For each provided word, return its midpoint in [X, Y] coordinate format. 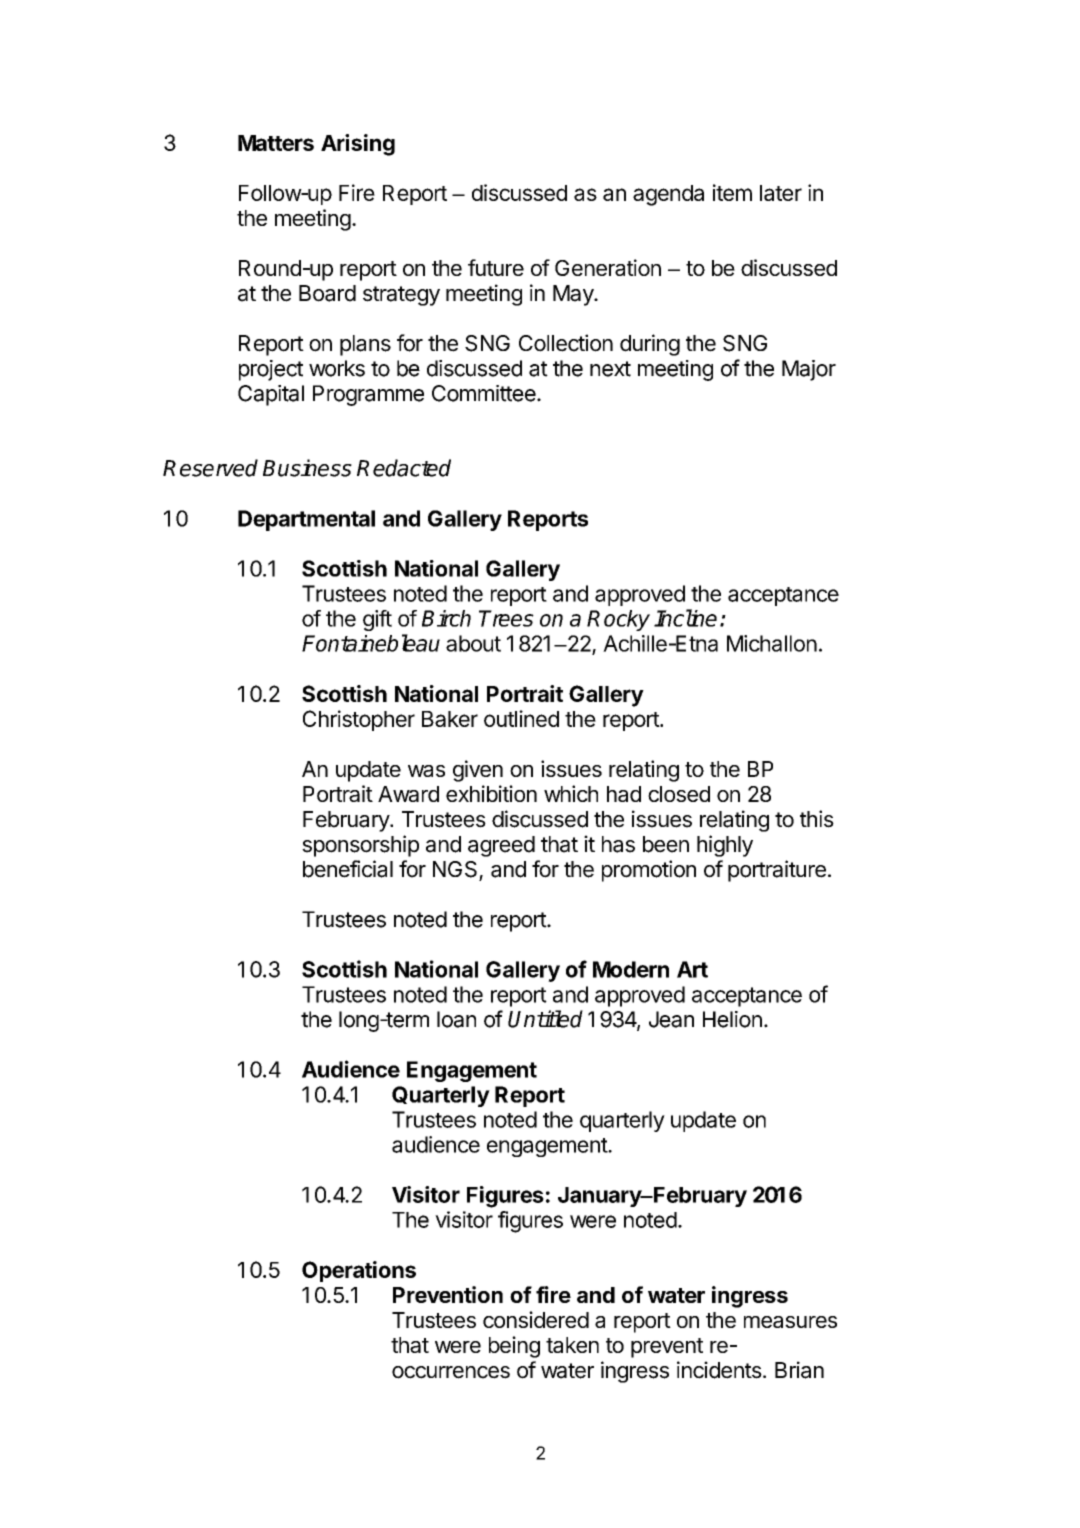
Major [809, 370]
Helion [732, 1019]
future [496, 267]
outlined [521, 718]
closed [679, 794]
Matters [276, 143]
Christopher [359, 720]
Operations [359, 1271]
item [732, 192]
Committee [485, 393]
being [514, 1347]
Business [307, 468]
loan [456, 1019]
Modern [631, 969]
